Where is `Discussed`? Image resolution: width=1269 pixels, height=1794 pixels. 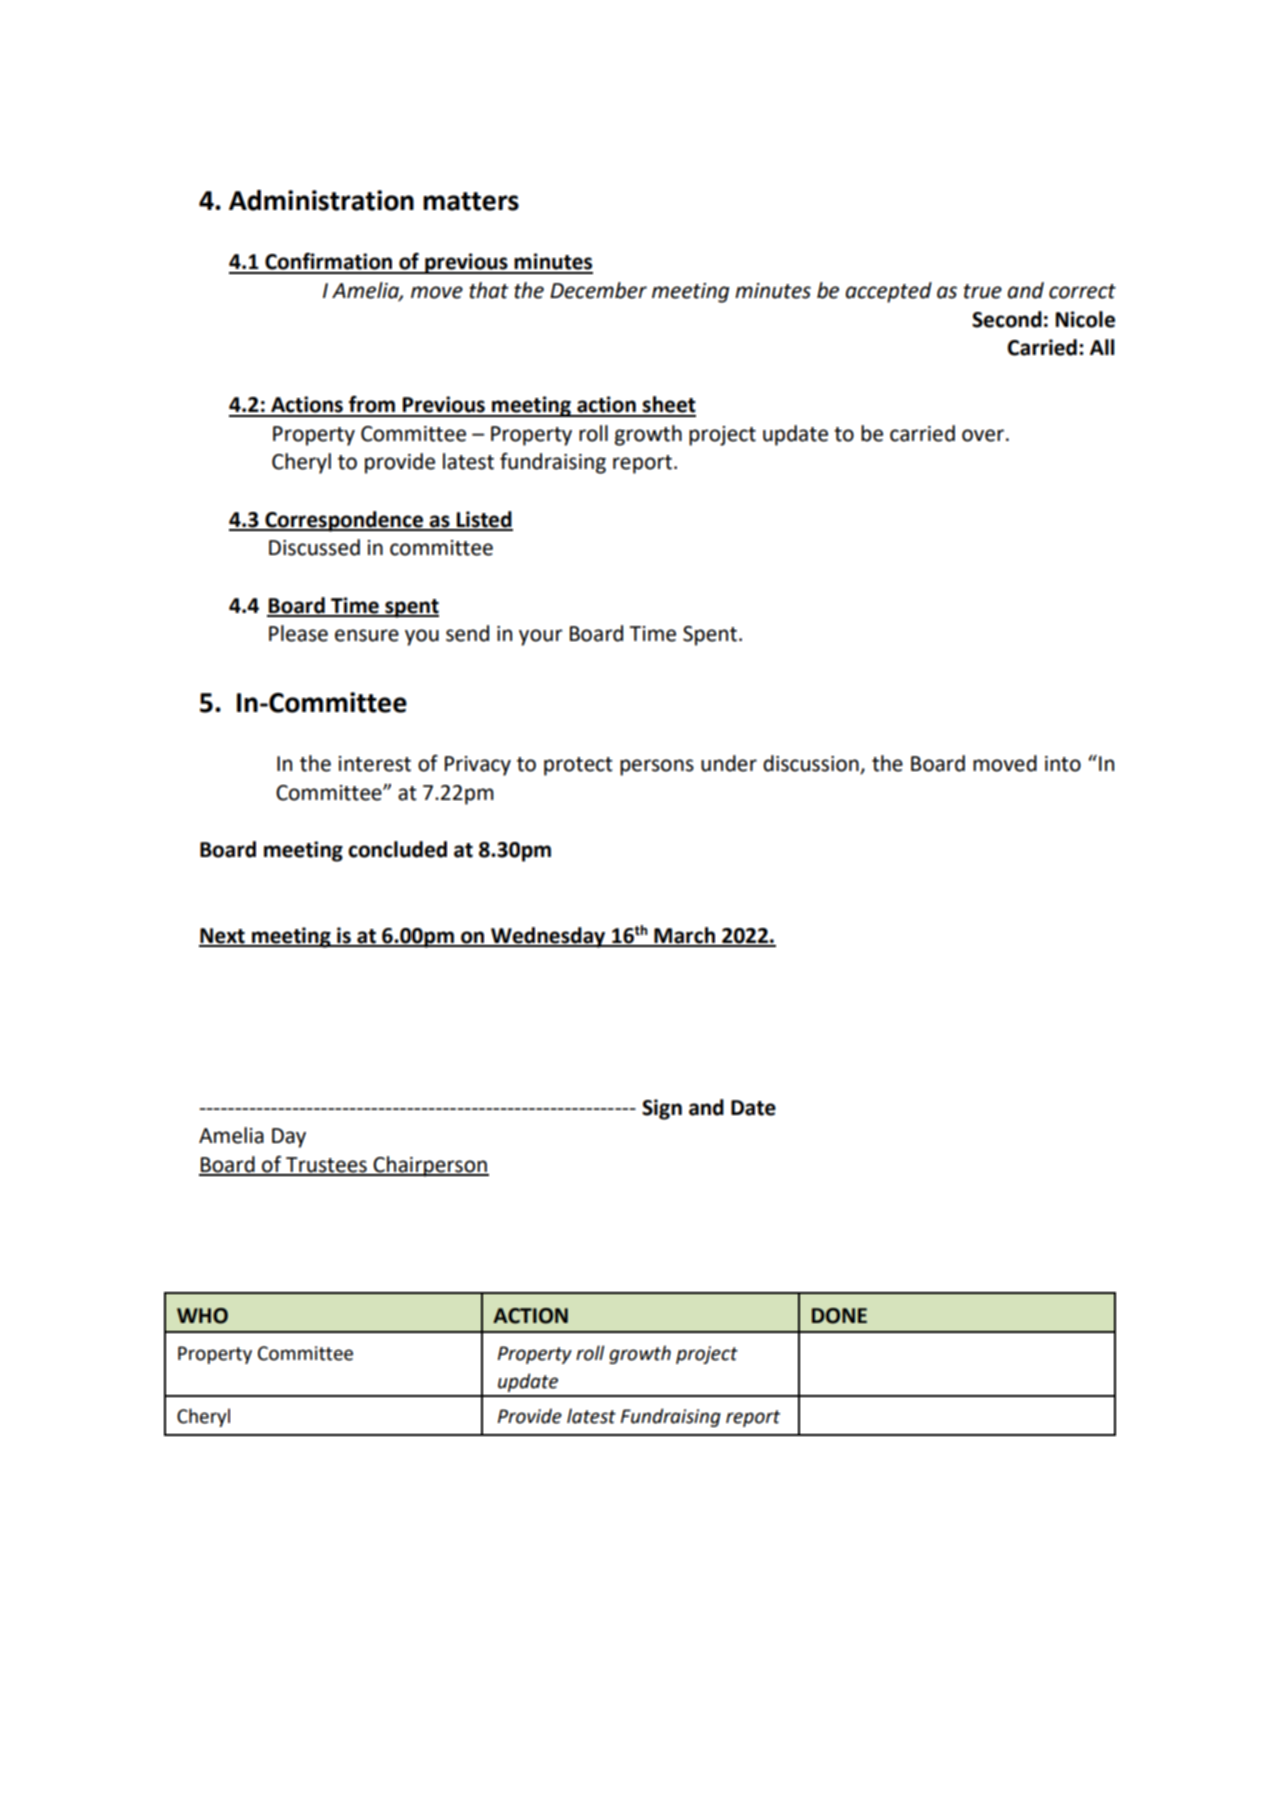
Discussed is located at coordinates (314, 547).
